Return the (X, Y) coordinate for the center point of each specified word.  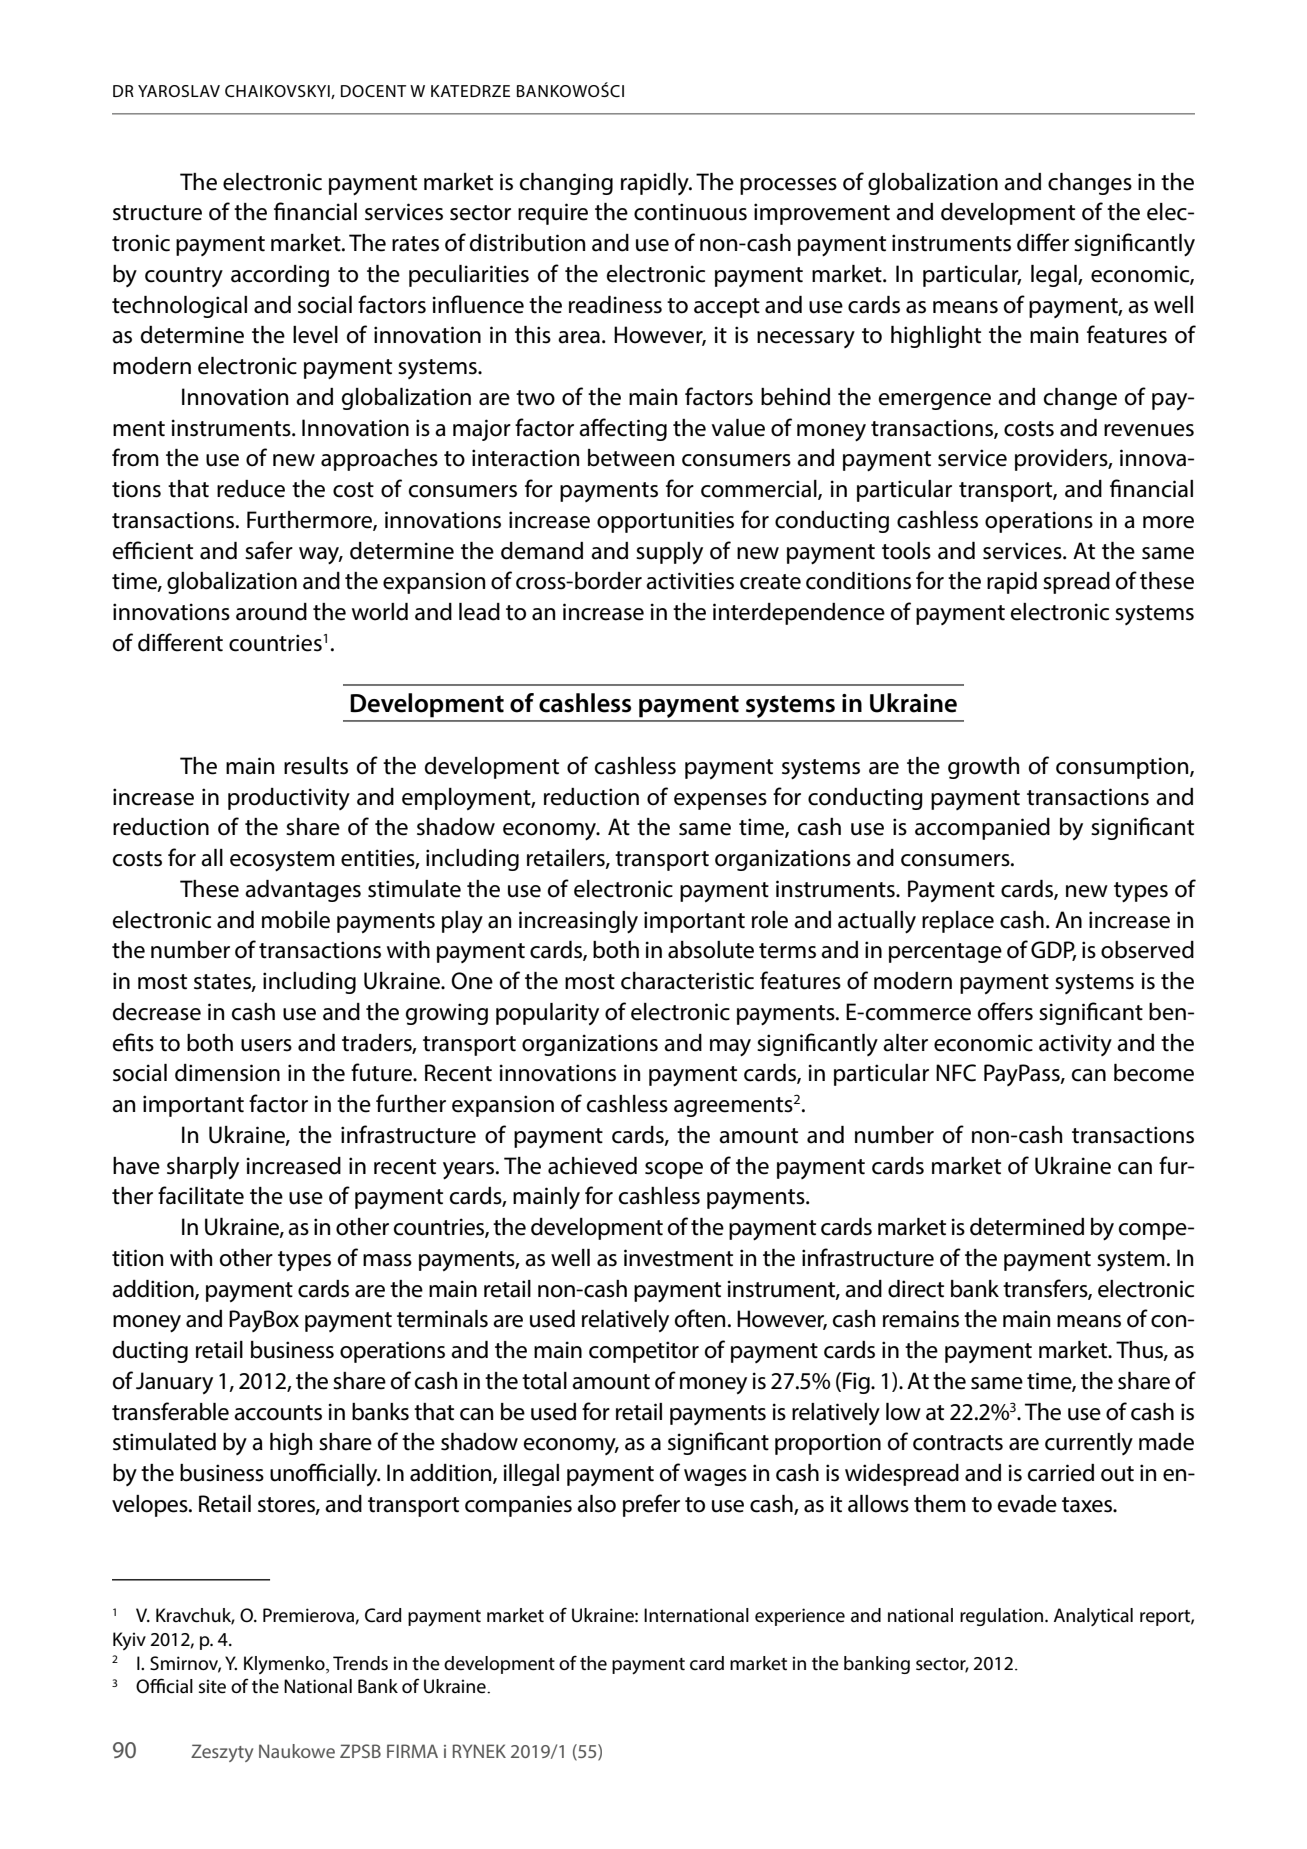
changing (566, 184)
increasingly (578, 922)
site (212, 1686)
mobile (296, 920)
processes (788, 186)
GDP (1053, 951)
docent (373, 91)
